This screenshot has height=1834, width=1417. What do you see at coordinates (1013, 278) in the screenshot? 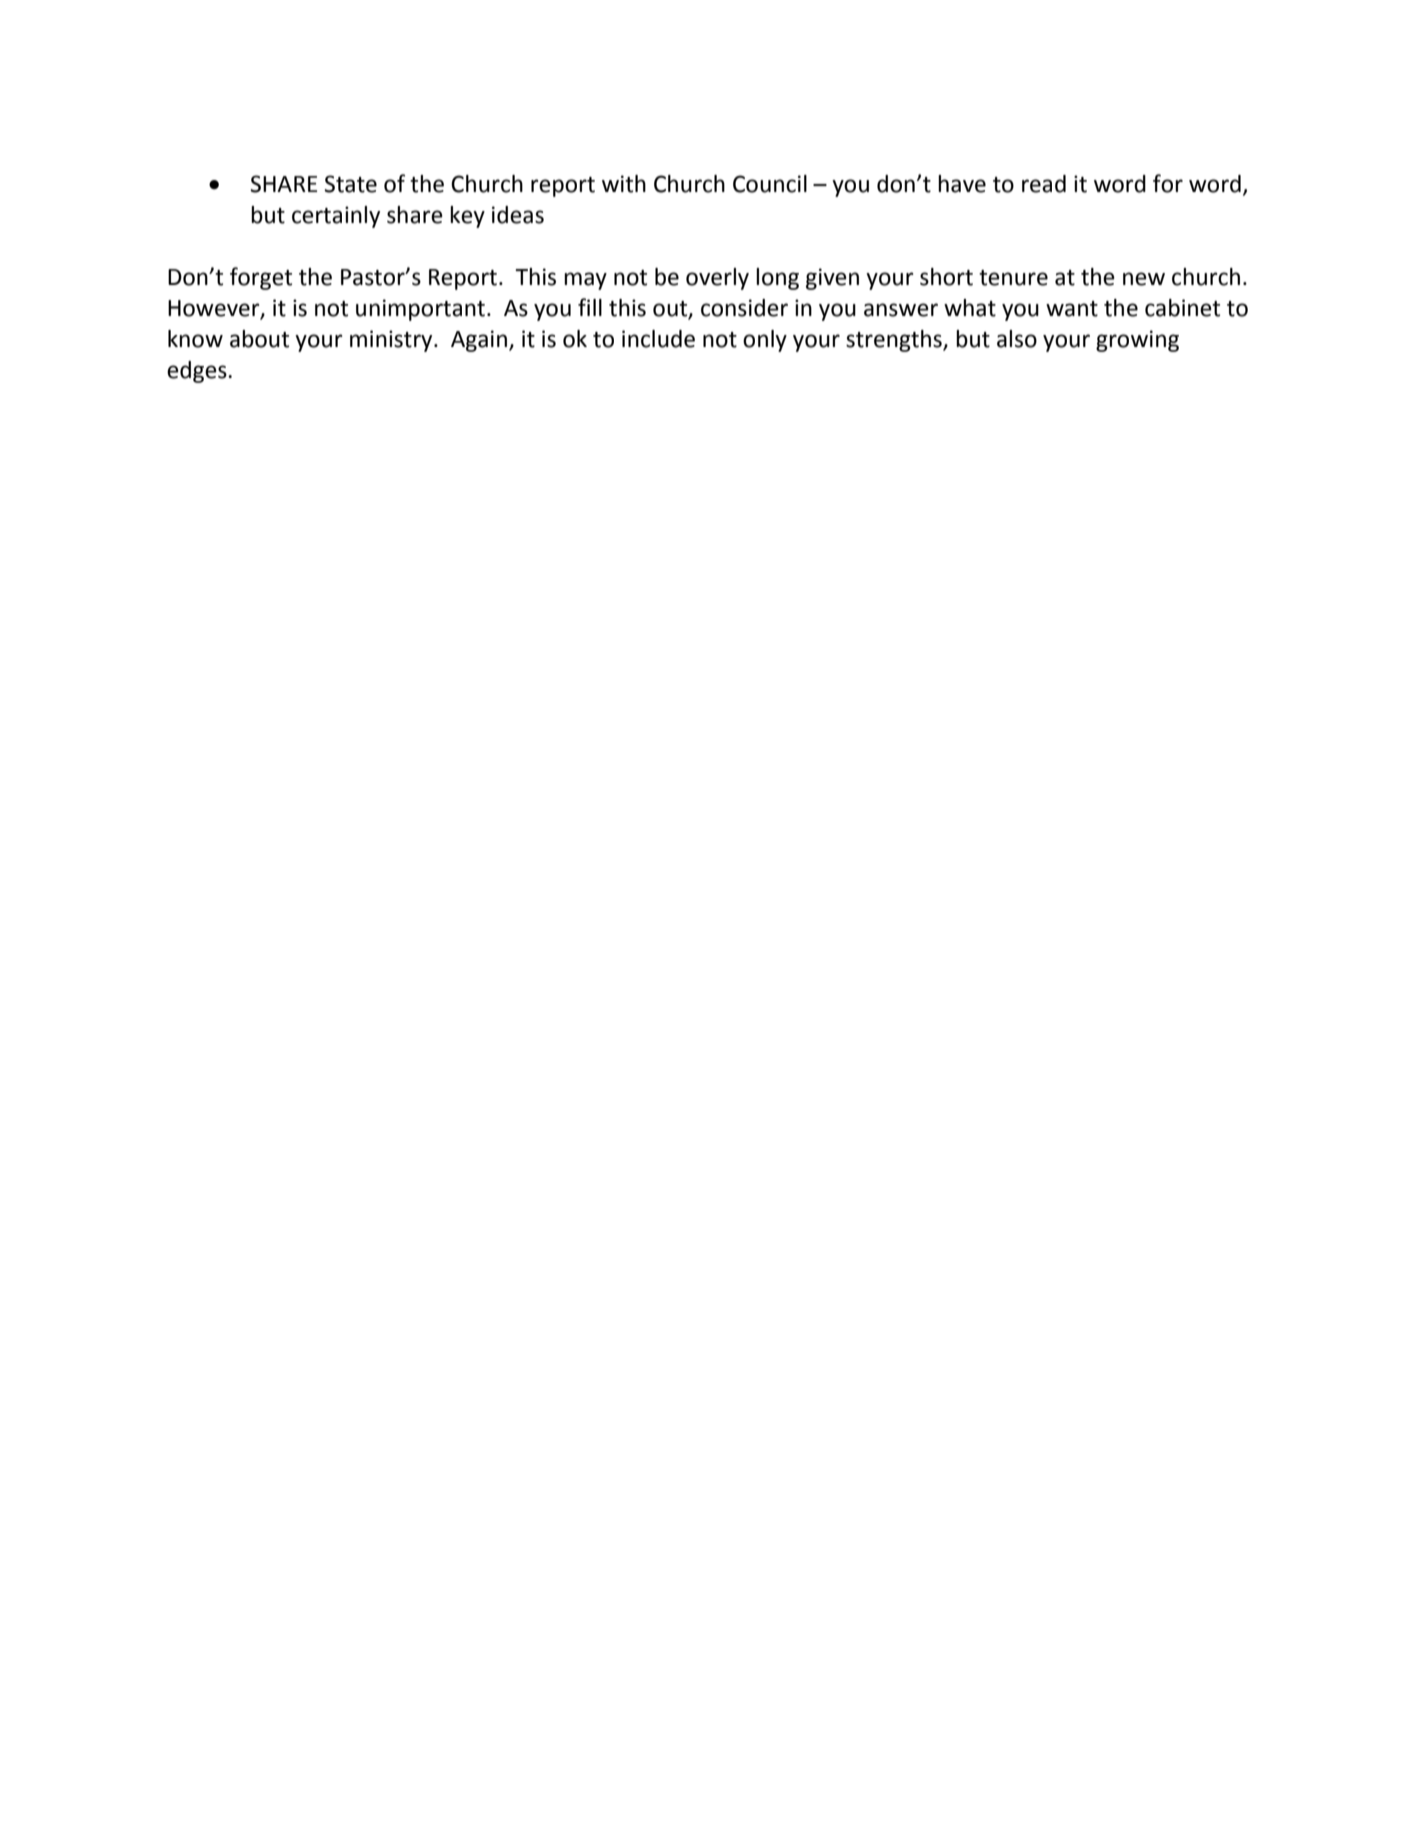
I see `tenure` at bounding box center [1013, 278].
